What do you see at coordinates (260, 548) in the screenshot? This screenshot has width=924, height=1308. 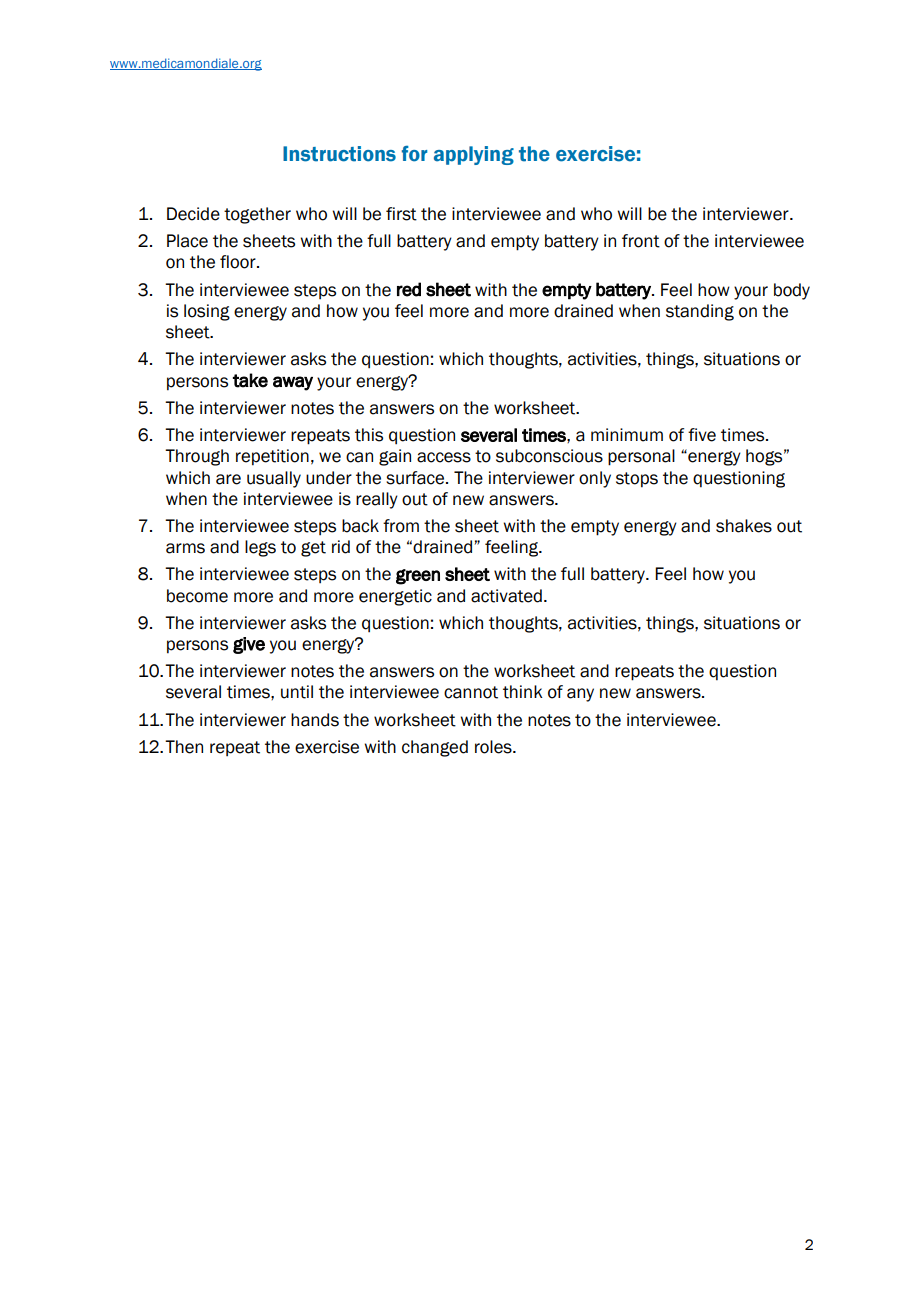 I see `legs` at bounding box center [260, 548].
